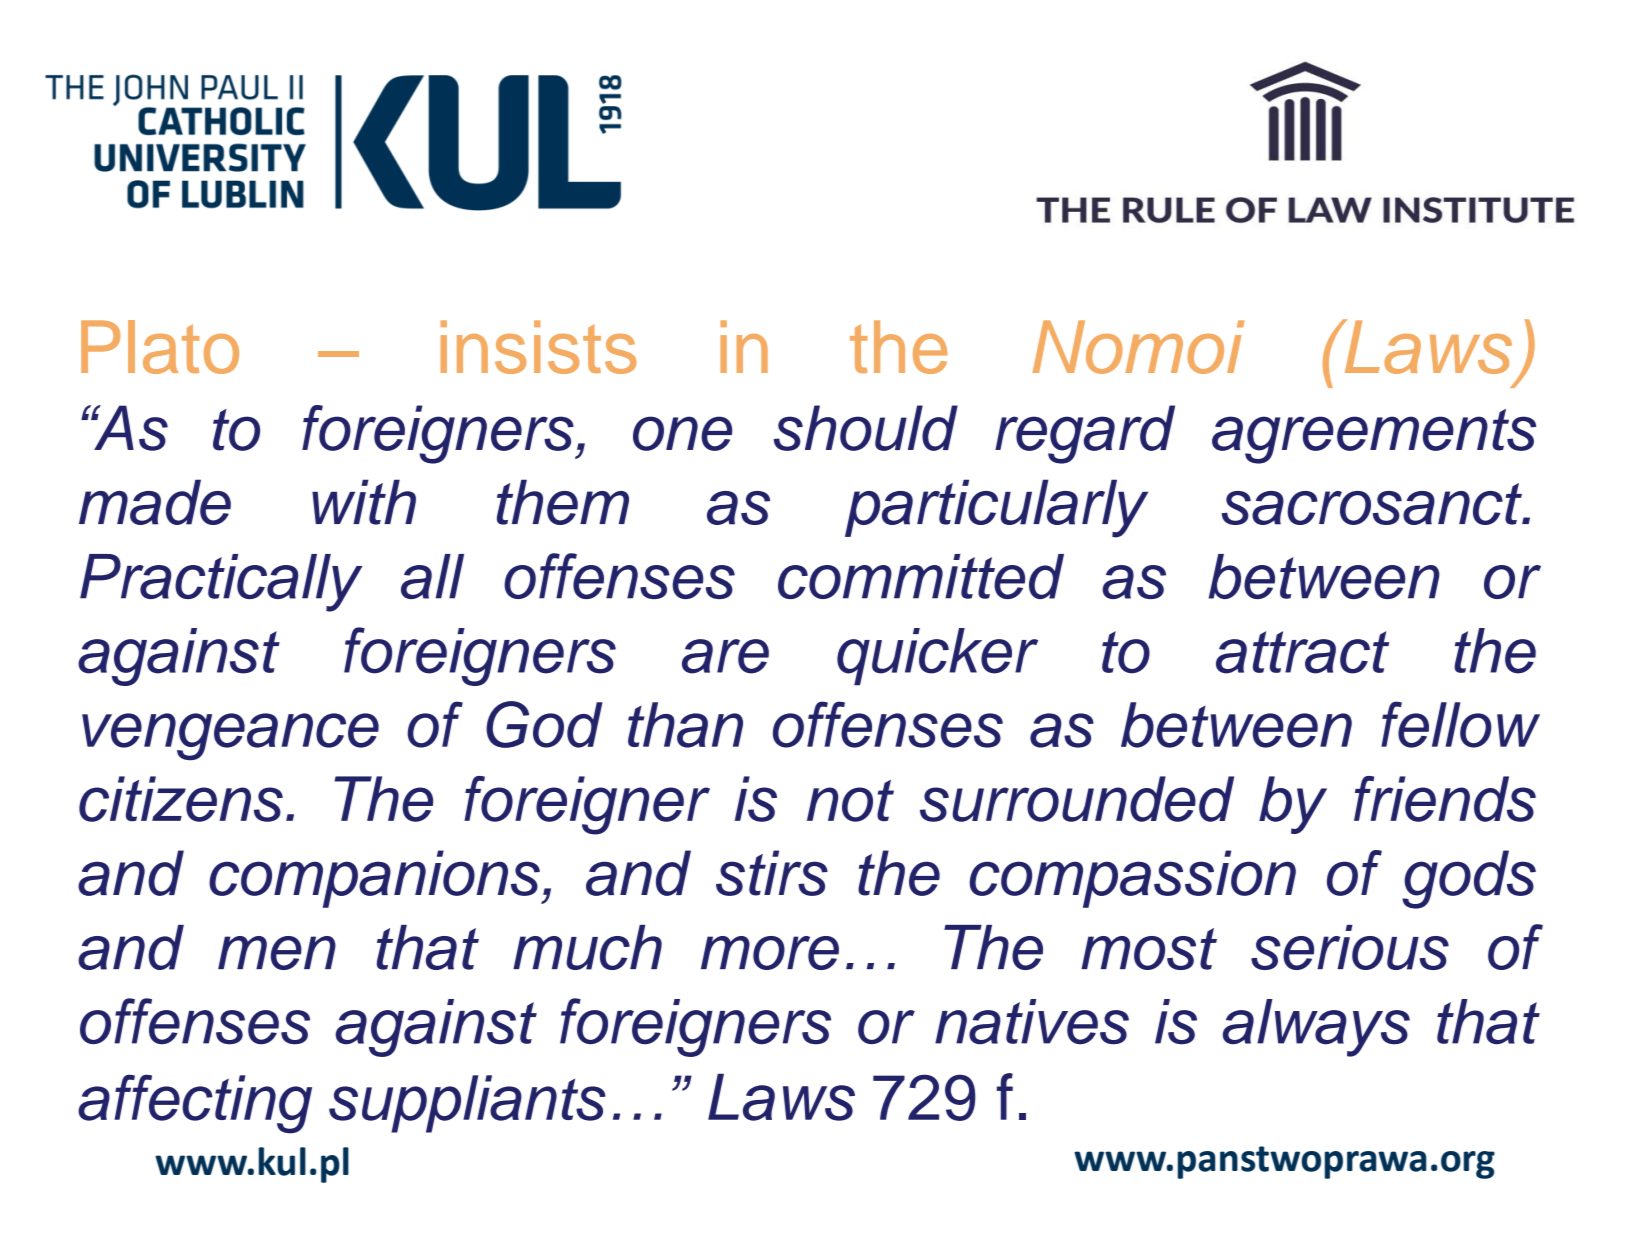  I want to click on citizens, so click(181, 799).
